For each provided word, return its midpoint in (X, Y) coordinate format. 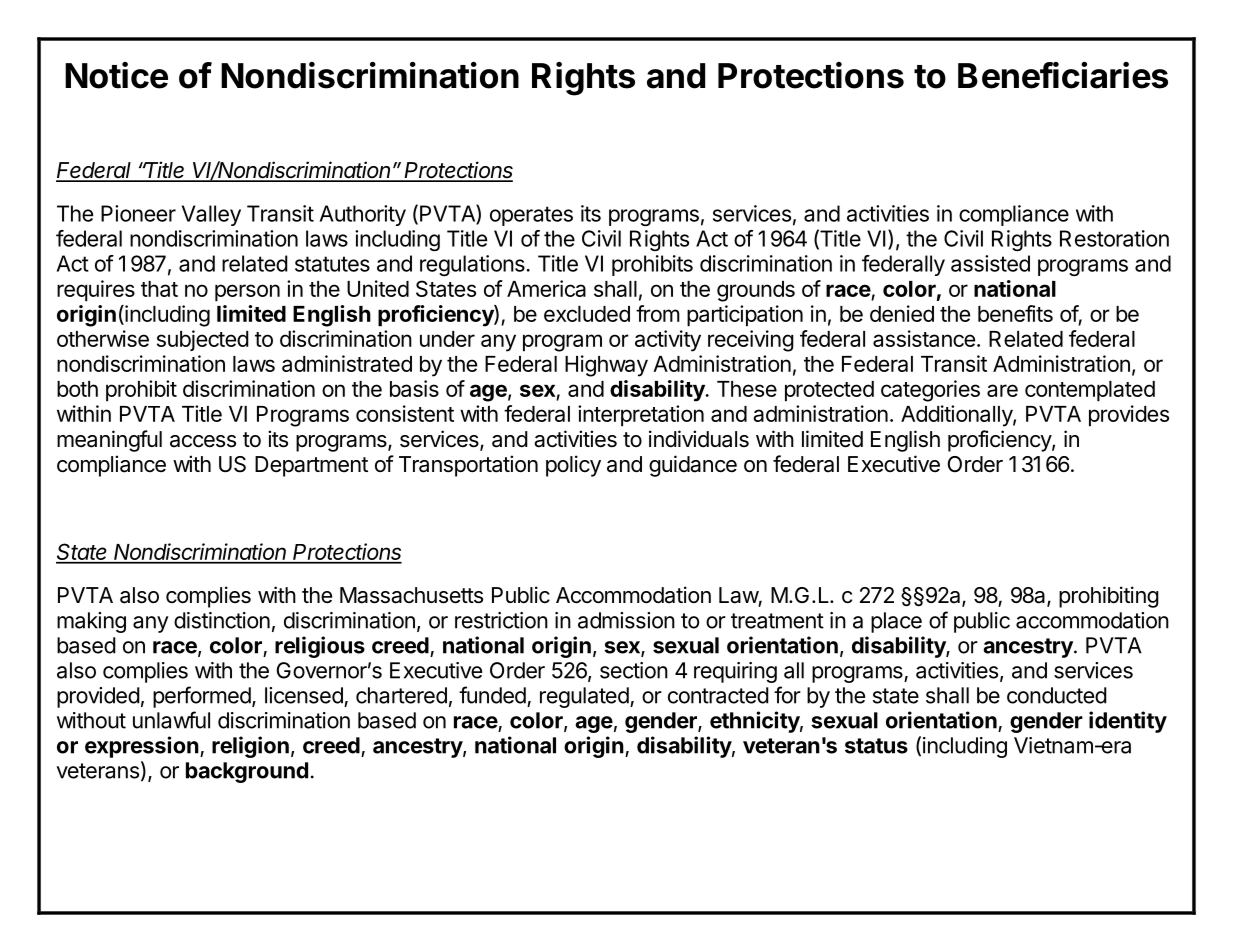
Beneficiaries (1063, 75)
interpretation (641, 416)
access (203, 441)
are (1002, 390)
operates (531, 216)
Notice (116, 75)
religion (250, 747)
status (876, 746)
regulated (584, 697)
